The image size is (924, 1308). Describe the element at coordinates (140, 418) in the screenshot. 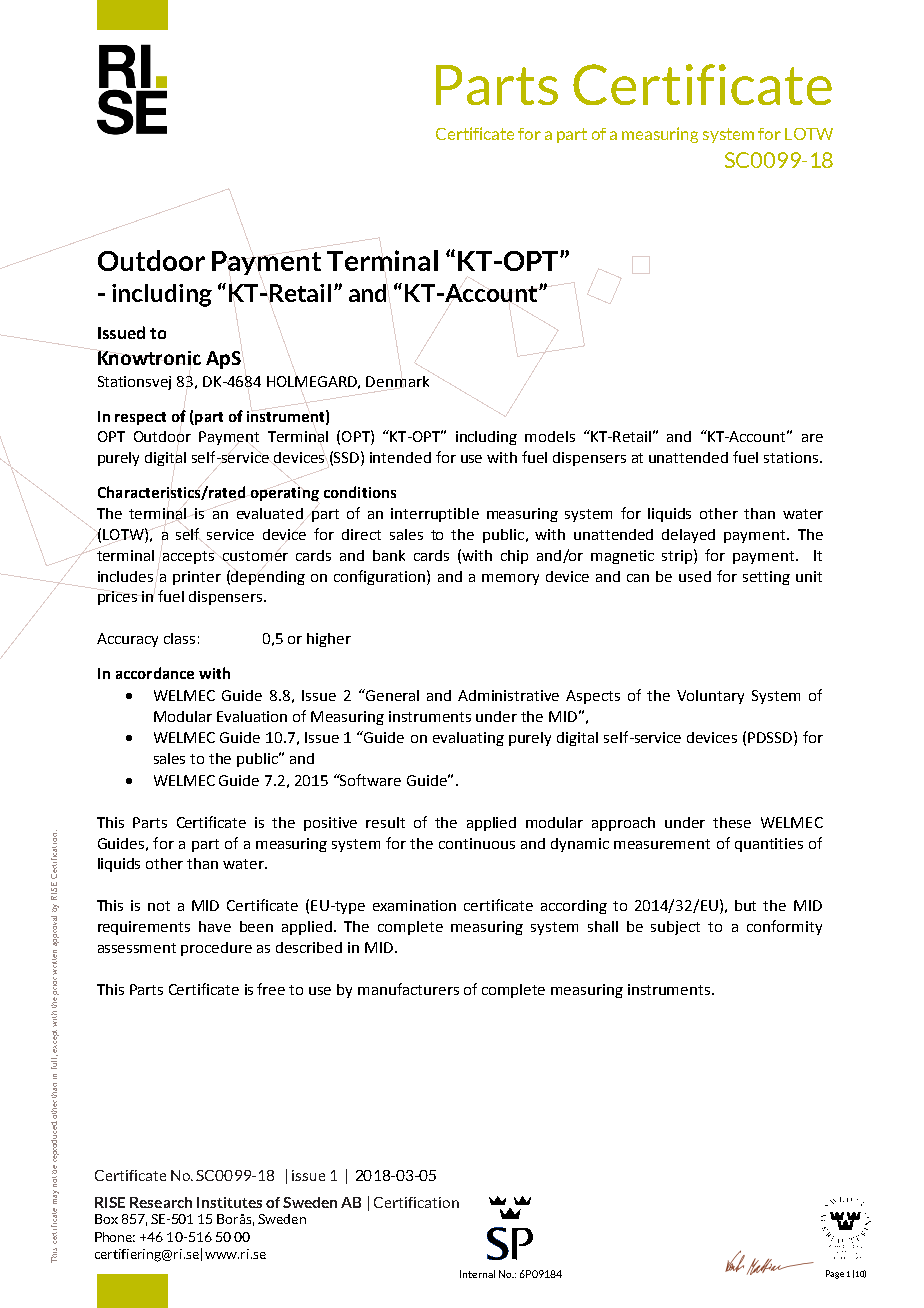

I see `respect` at that location.
